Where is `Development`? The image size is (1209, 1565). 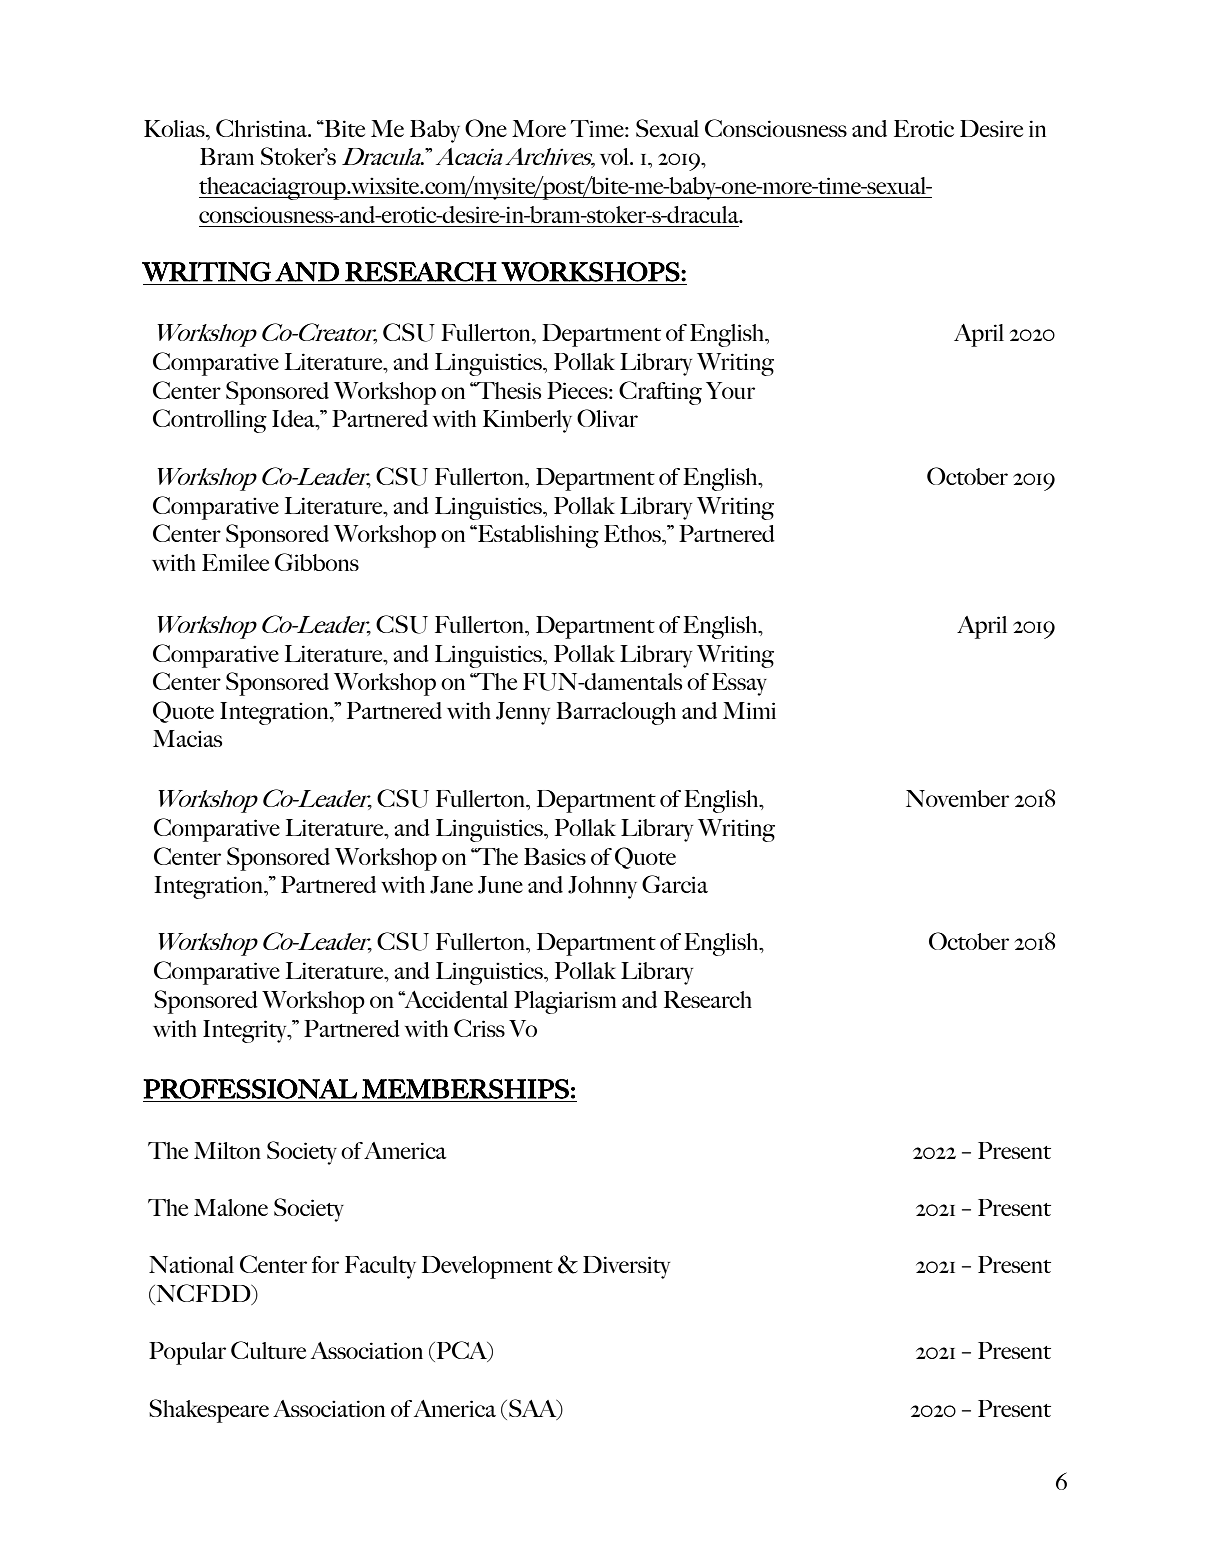 Development is located at coordinates (487, 1267).
